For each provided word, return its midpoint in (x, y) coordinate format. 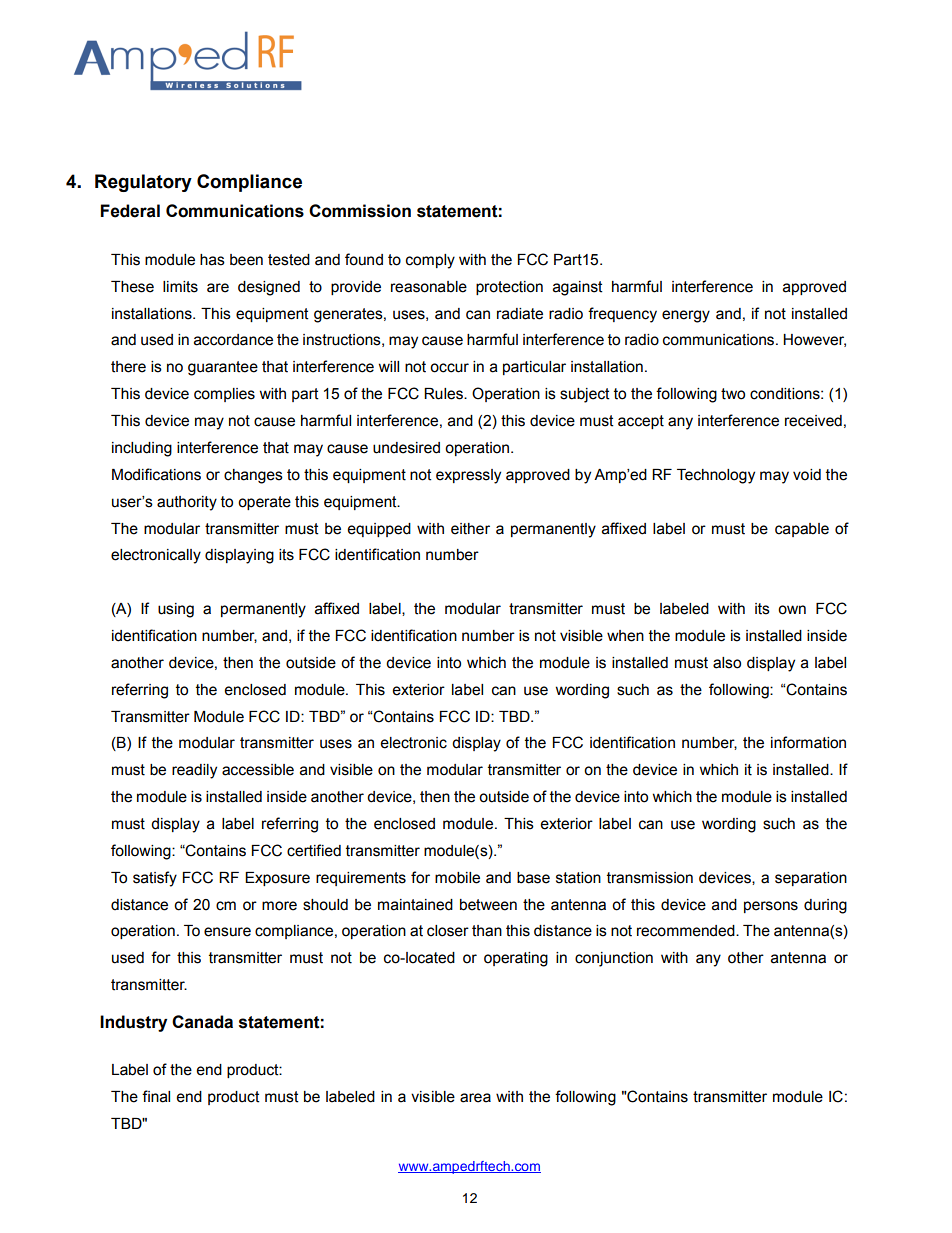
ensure (227, 932)
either (470, 529)
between (488, 905)
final (156, 1096)
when (625, 636)
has (212, 260)
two (733, 394)
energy (686, 316)
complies (224, 395)
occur (449, 368)
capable (802, 530)
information (808, 742)
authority (187, 503)
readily (194, 771)
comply (430, 261)
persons (771, 907)
